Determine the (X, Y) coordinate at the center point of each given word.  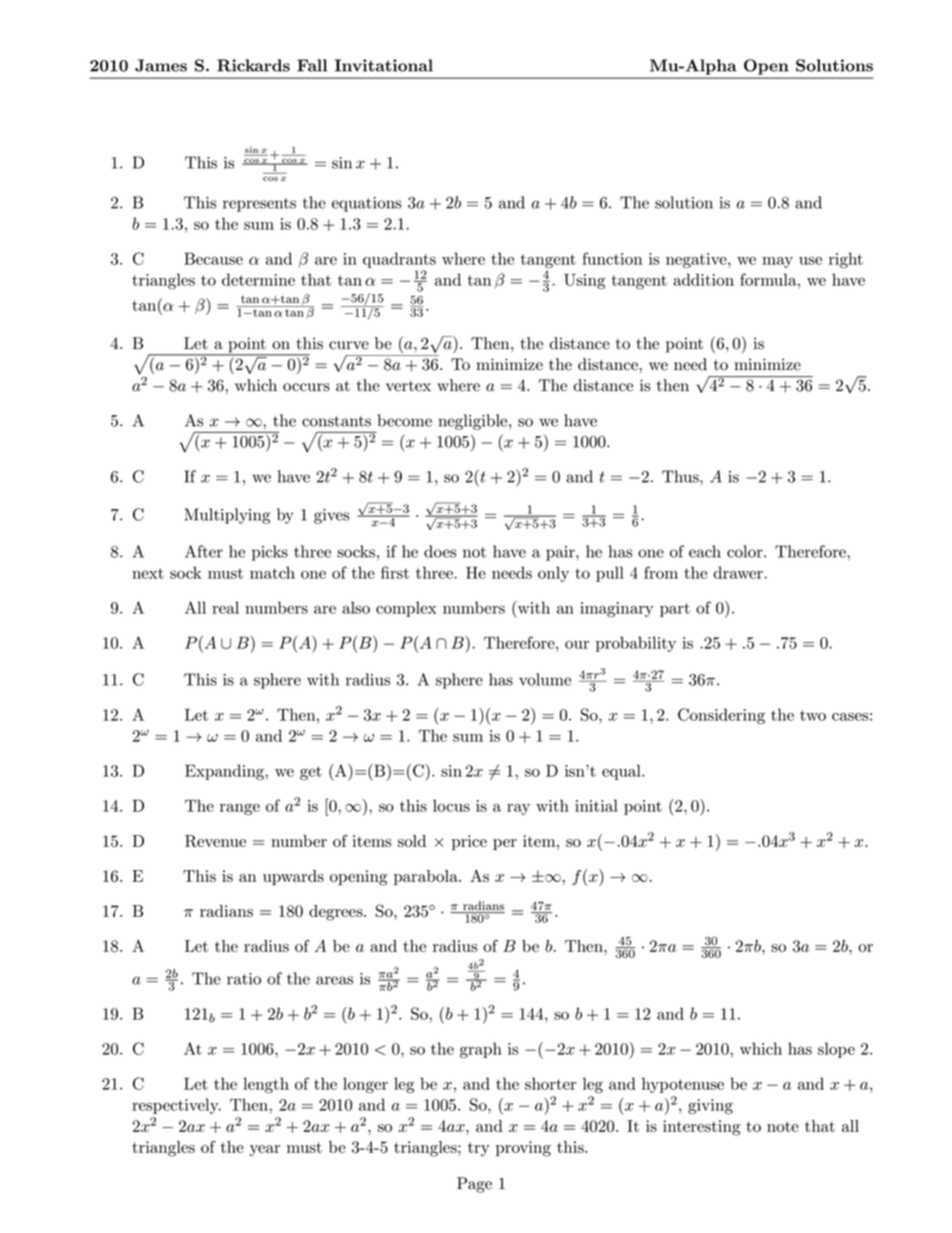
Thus (681, 476)
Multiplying (227, 516)
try (478, 1149)
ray (518, 809)
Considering (721, 716)
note (783, 1126)
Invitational (384, 65)
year (265, 1151)
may (777, 262)
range (240, 809)
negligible (474, 422)
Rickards (253, 65)
